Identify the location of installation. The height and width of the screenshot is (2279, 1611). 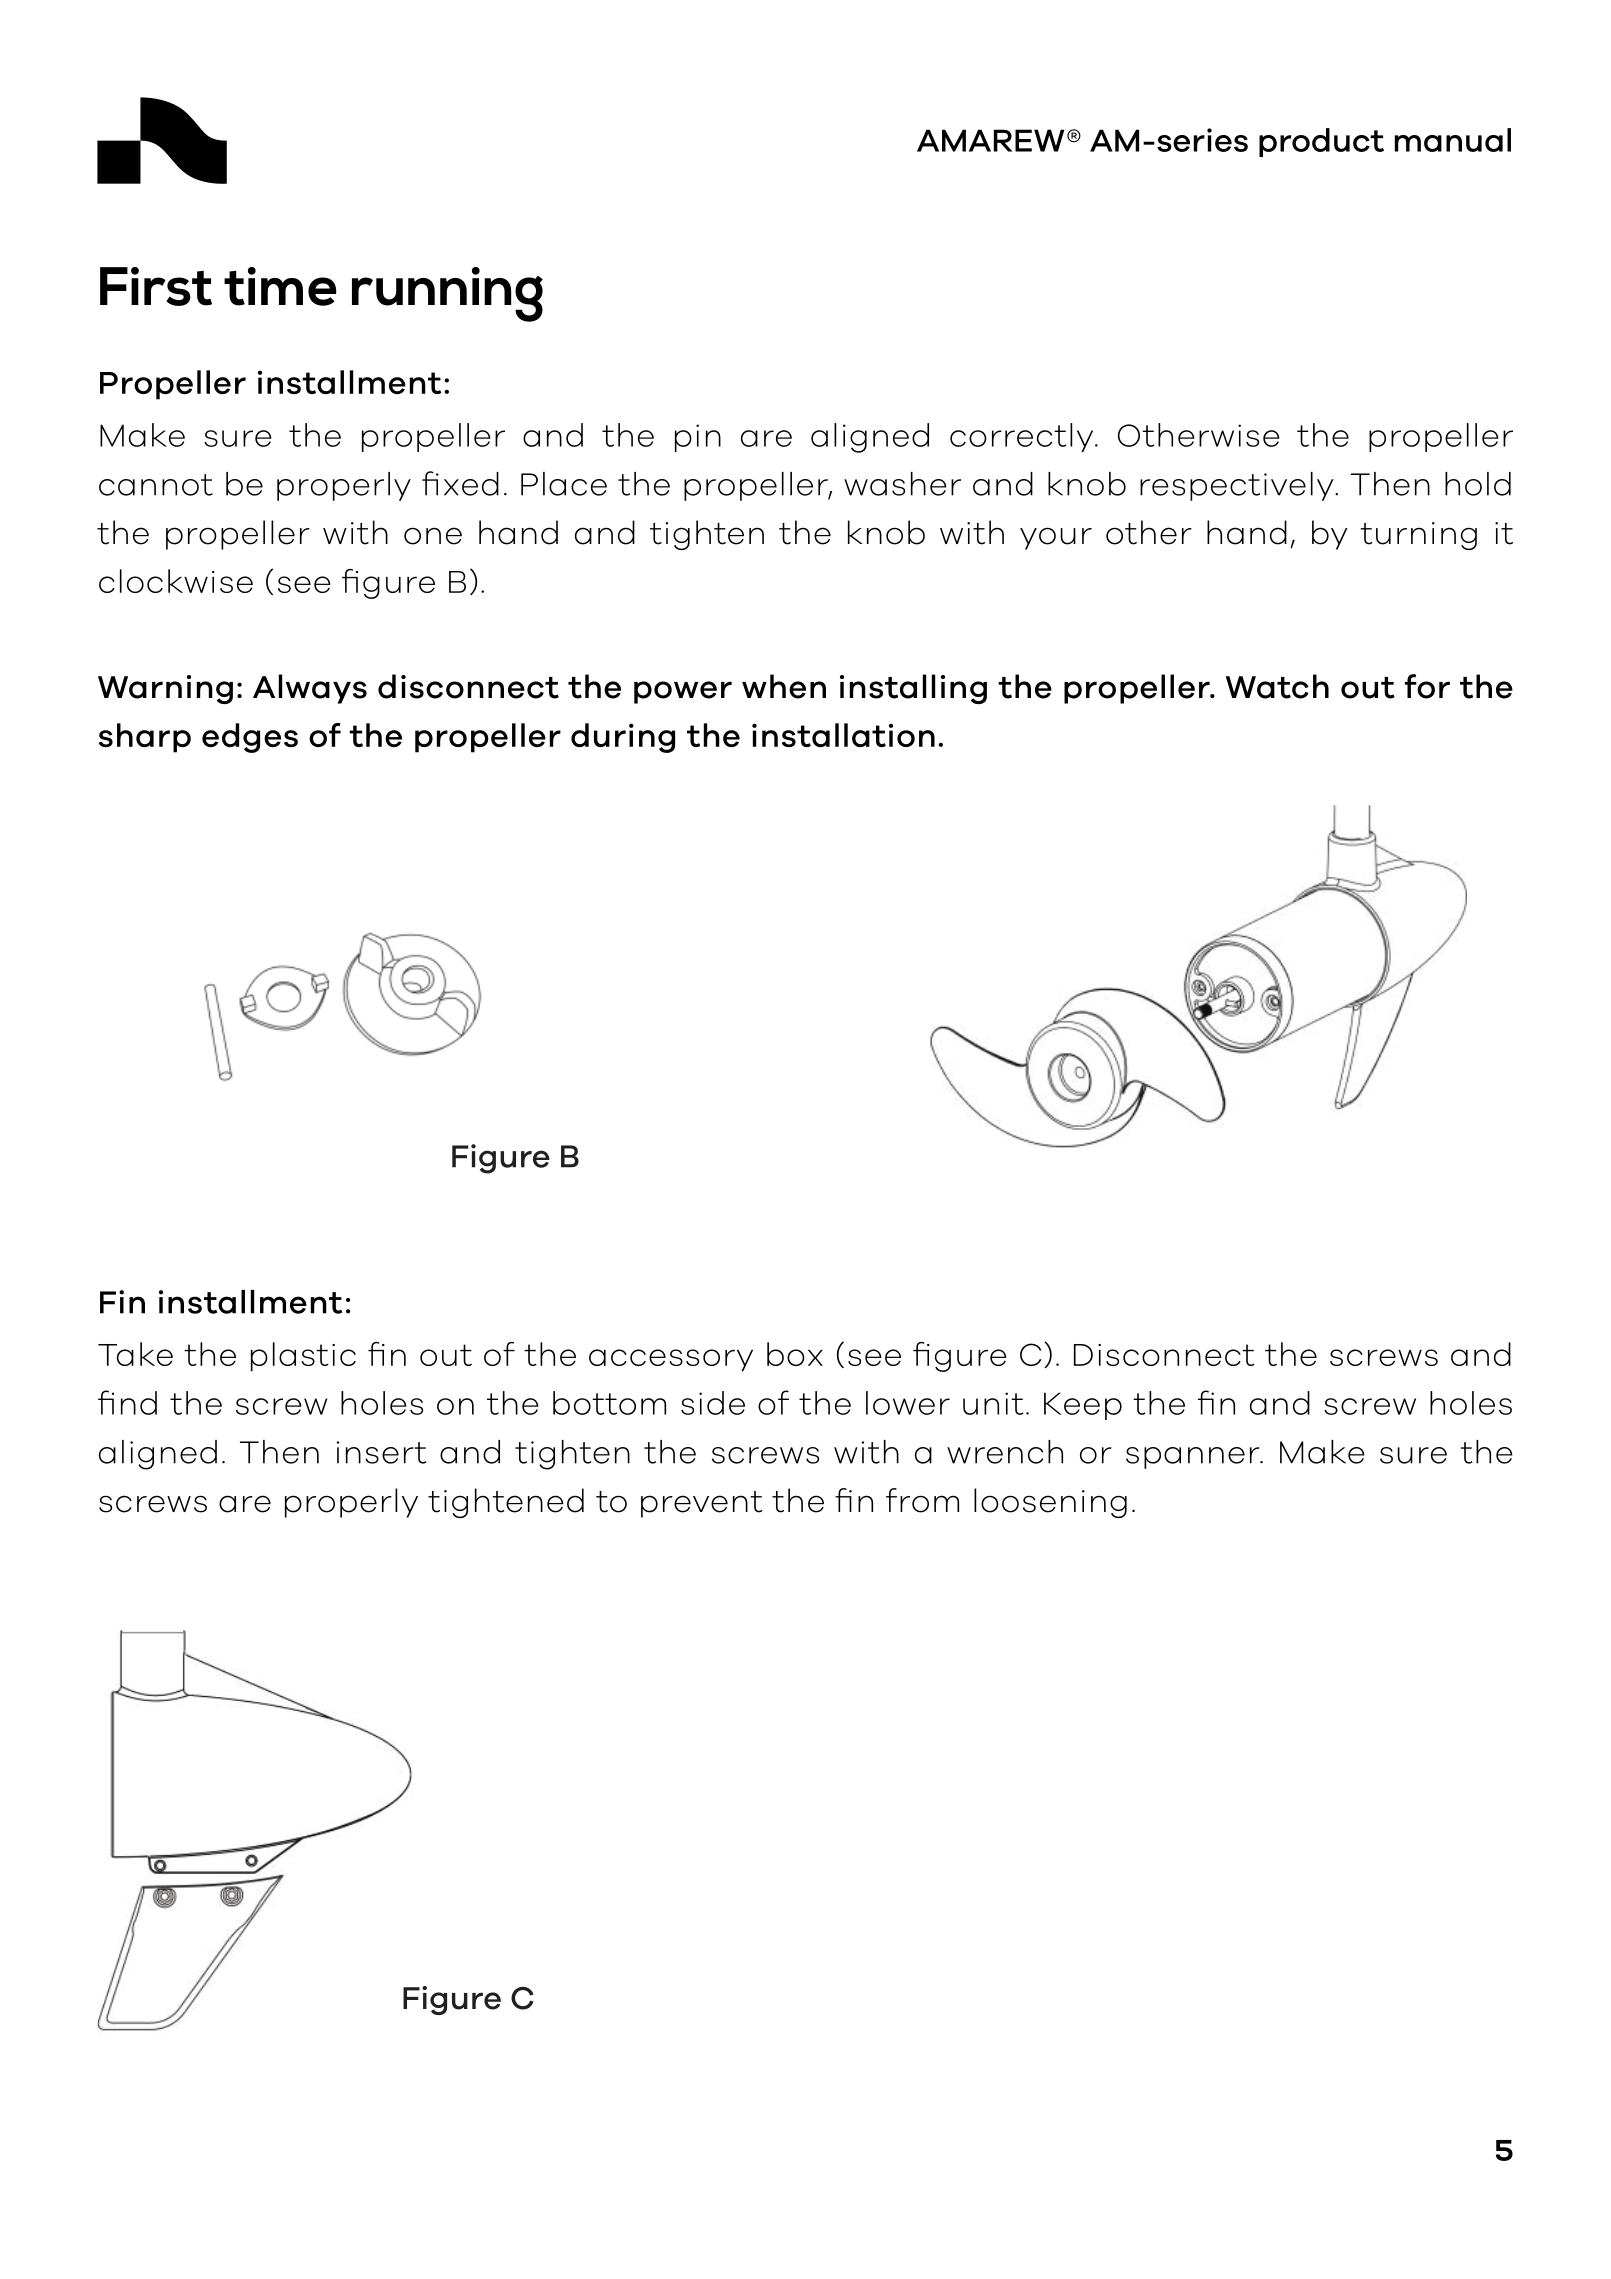
(843, 735).
